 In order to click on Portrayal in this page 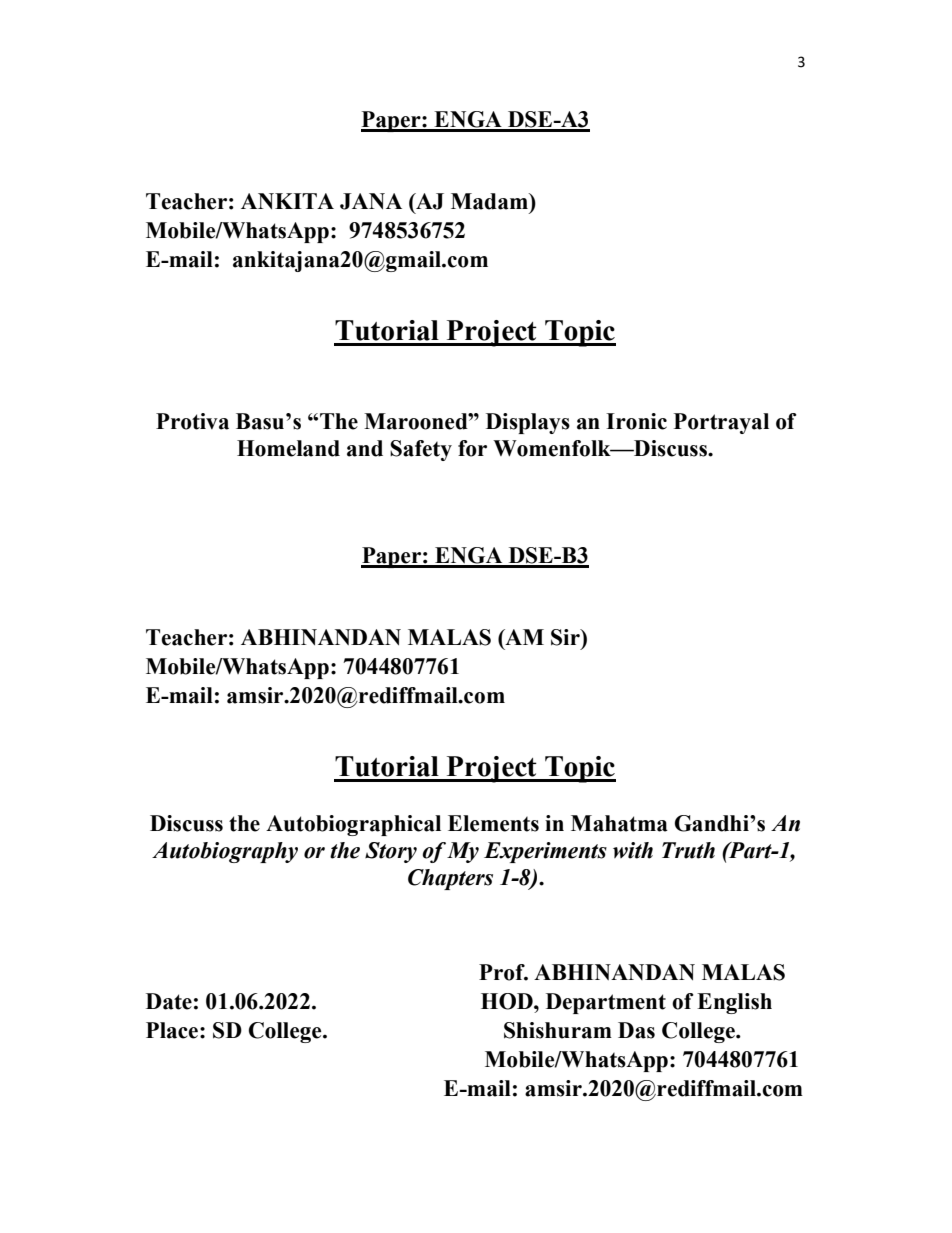, I will do `click(721, 423)`.
